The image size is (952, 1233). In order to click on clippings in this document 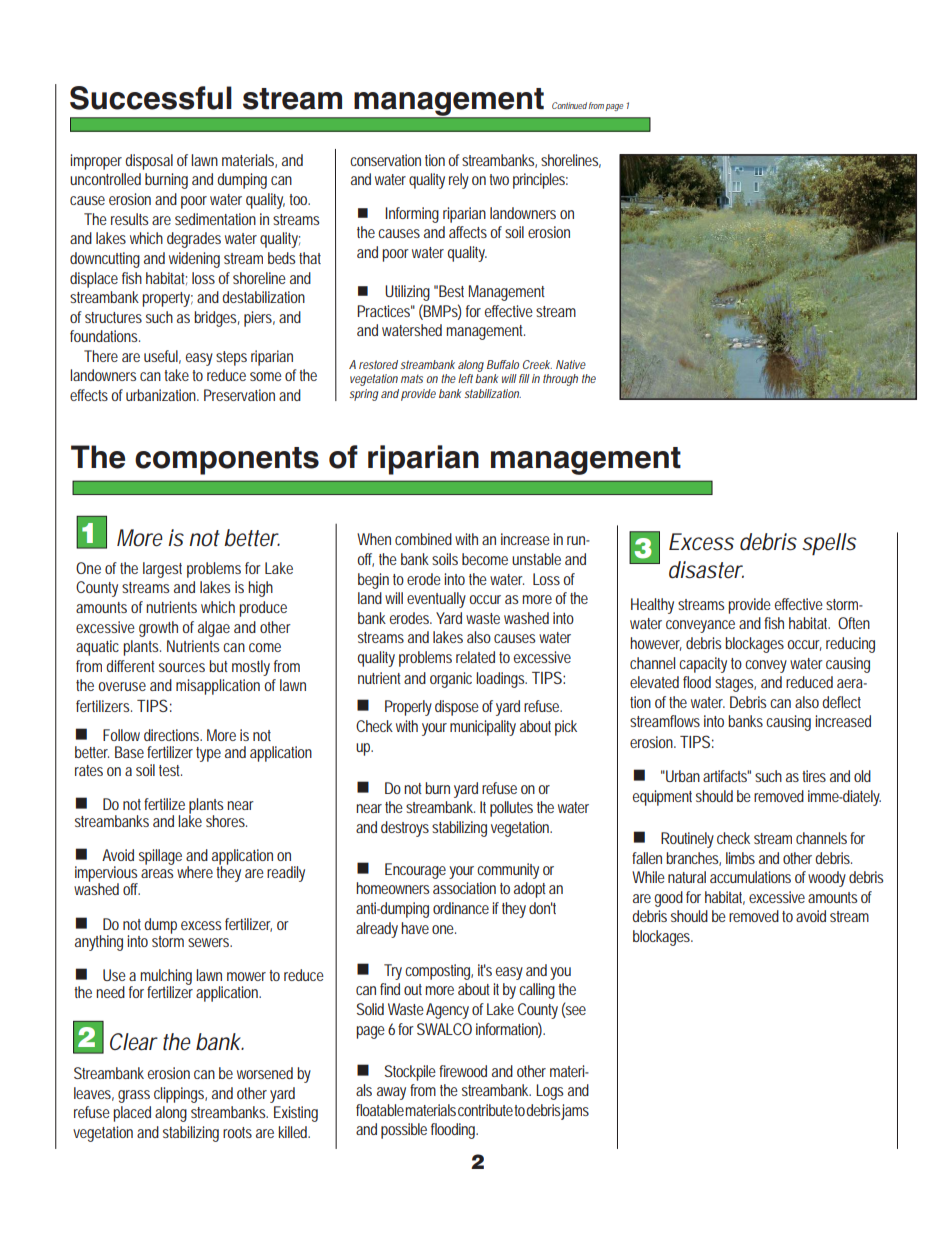, I will do `click(180, 1095)`.
